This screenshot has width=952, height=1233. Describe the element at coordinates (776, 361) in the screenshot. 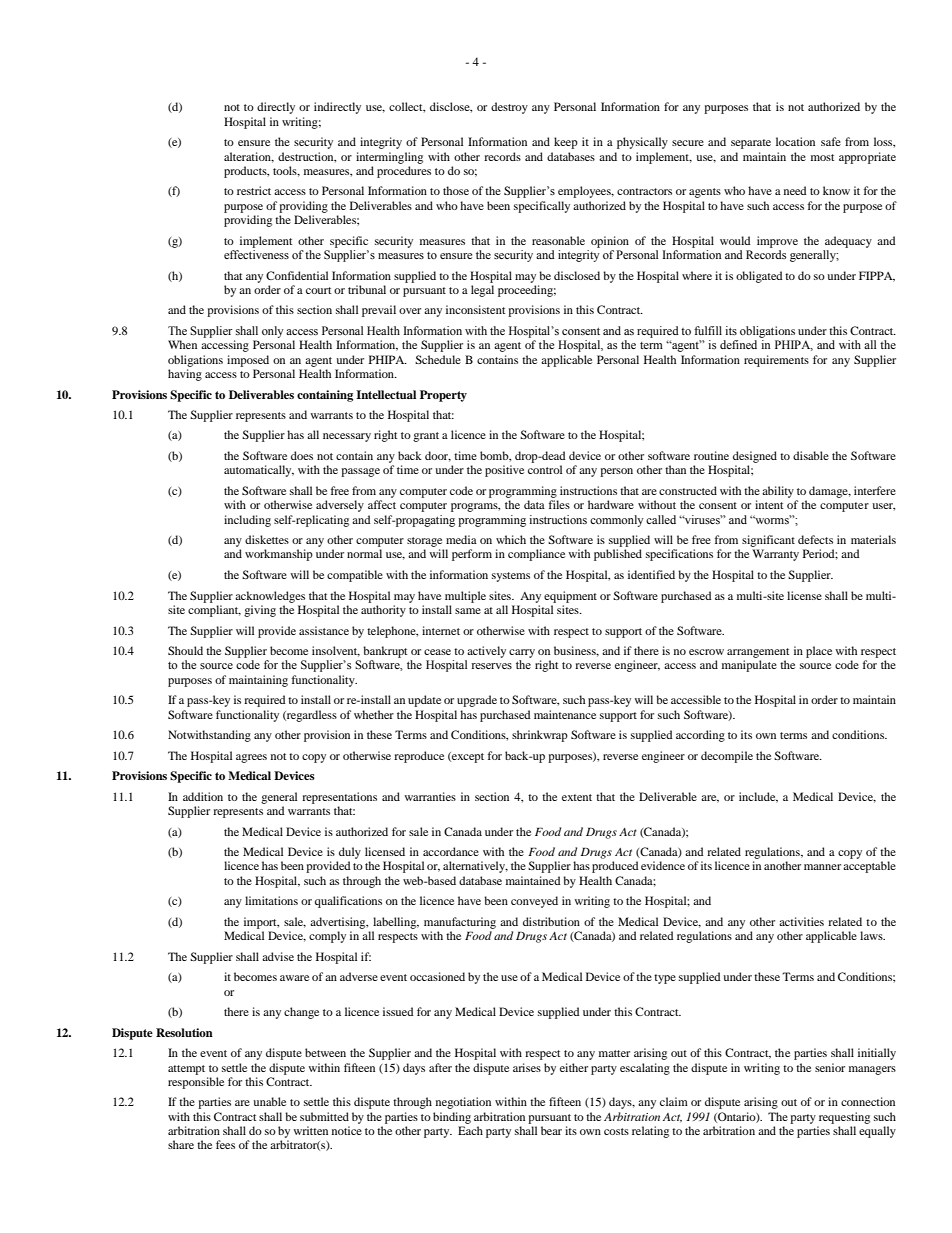

I see `requirements` at that location.
